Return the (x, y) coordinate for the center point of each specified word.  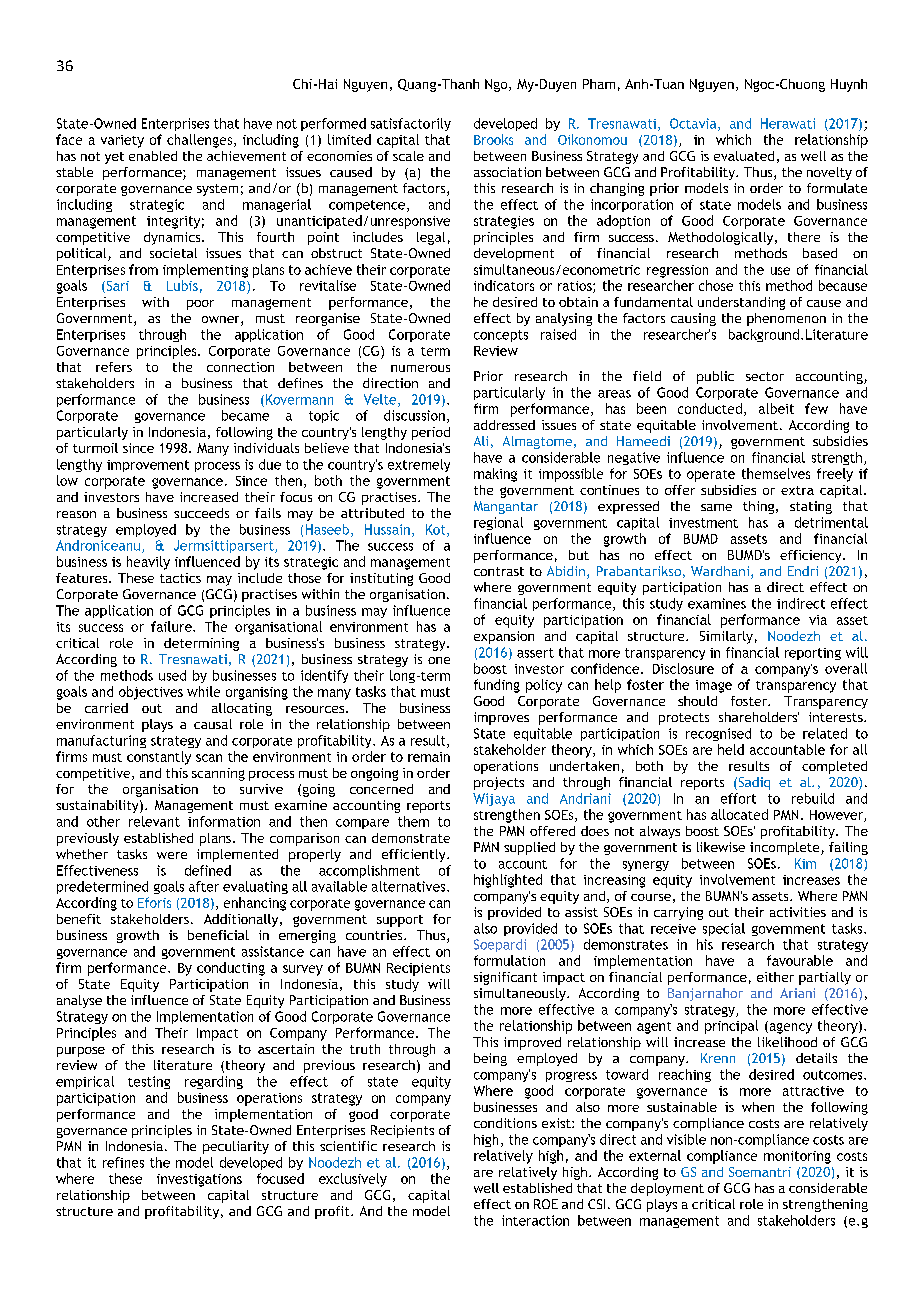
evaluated (744, 156)
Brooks (493, 139)
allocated (739, 814)
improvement (148, 466)
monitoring (797, 1157)
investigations (199, 1180)
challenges (201, 141)
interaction (535, 1220)
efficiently (415, 855)
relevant (154, 821)
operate (711, 476)
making (495, 475)
